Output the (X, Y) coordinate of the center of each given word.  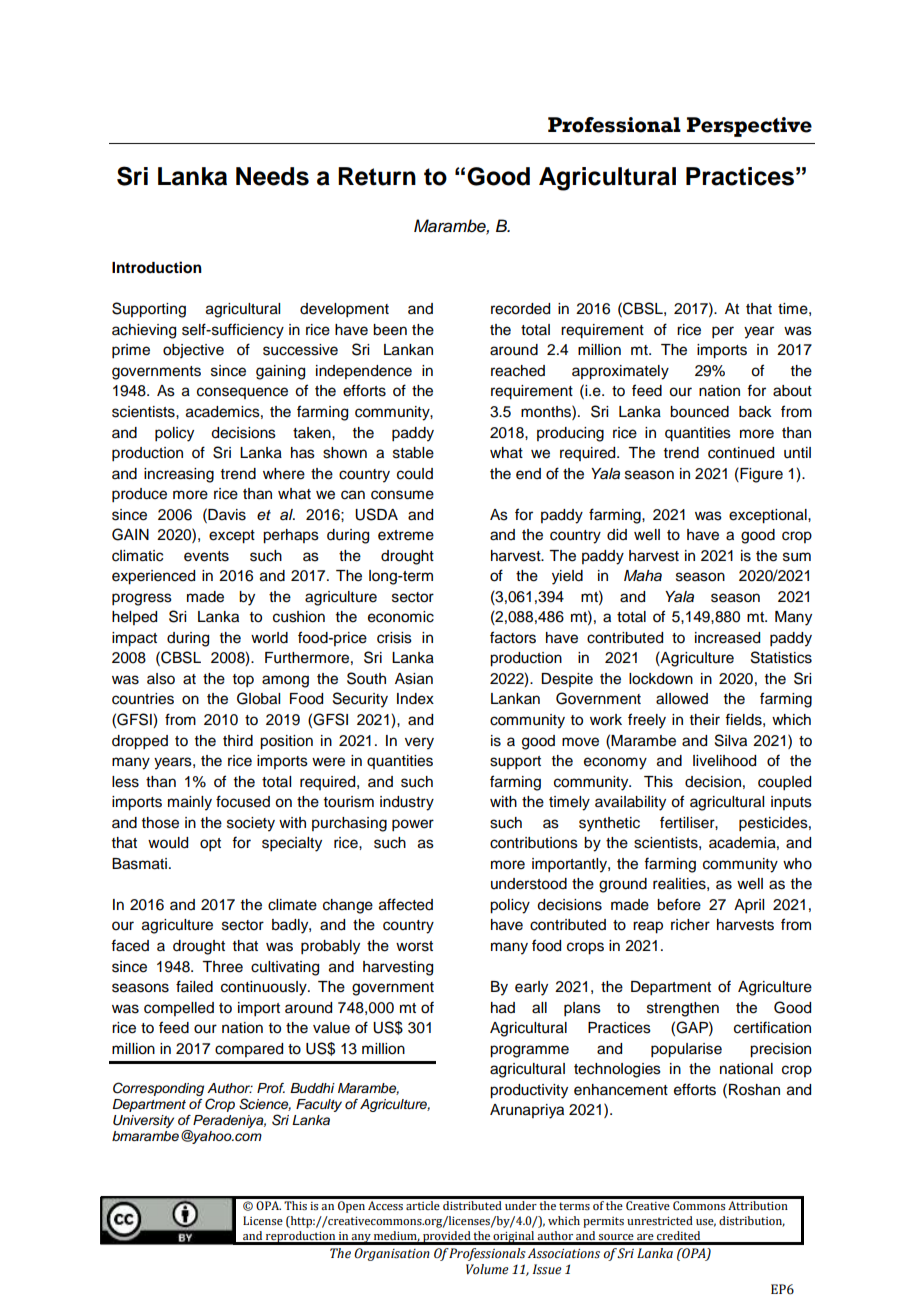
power (413, 825)
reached (518, 371)
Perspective (749, 127)
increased (727, 638)
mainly (190, 803)
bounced (699, 412)
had (503, 1008)
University (143, 1121)
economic (401, 617)
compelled (179, 1009)
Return (377, 176)
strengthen (683, 1009)
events (206, 556)
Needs (272, 176)
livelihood (724, 761)
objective (193, 351)
